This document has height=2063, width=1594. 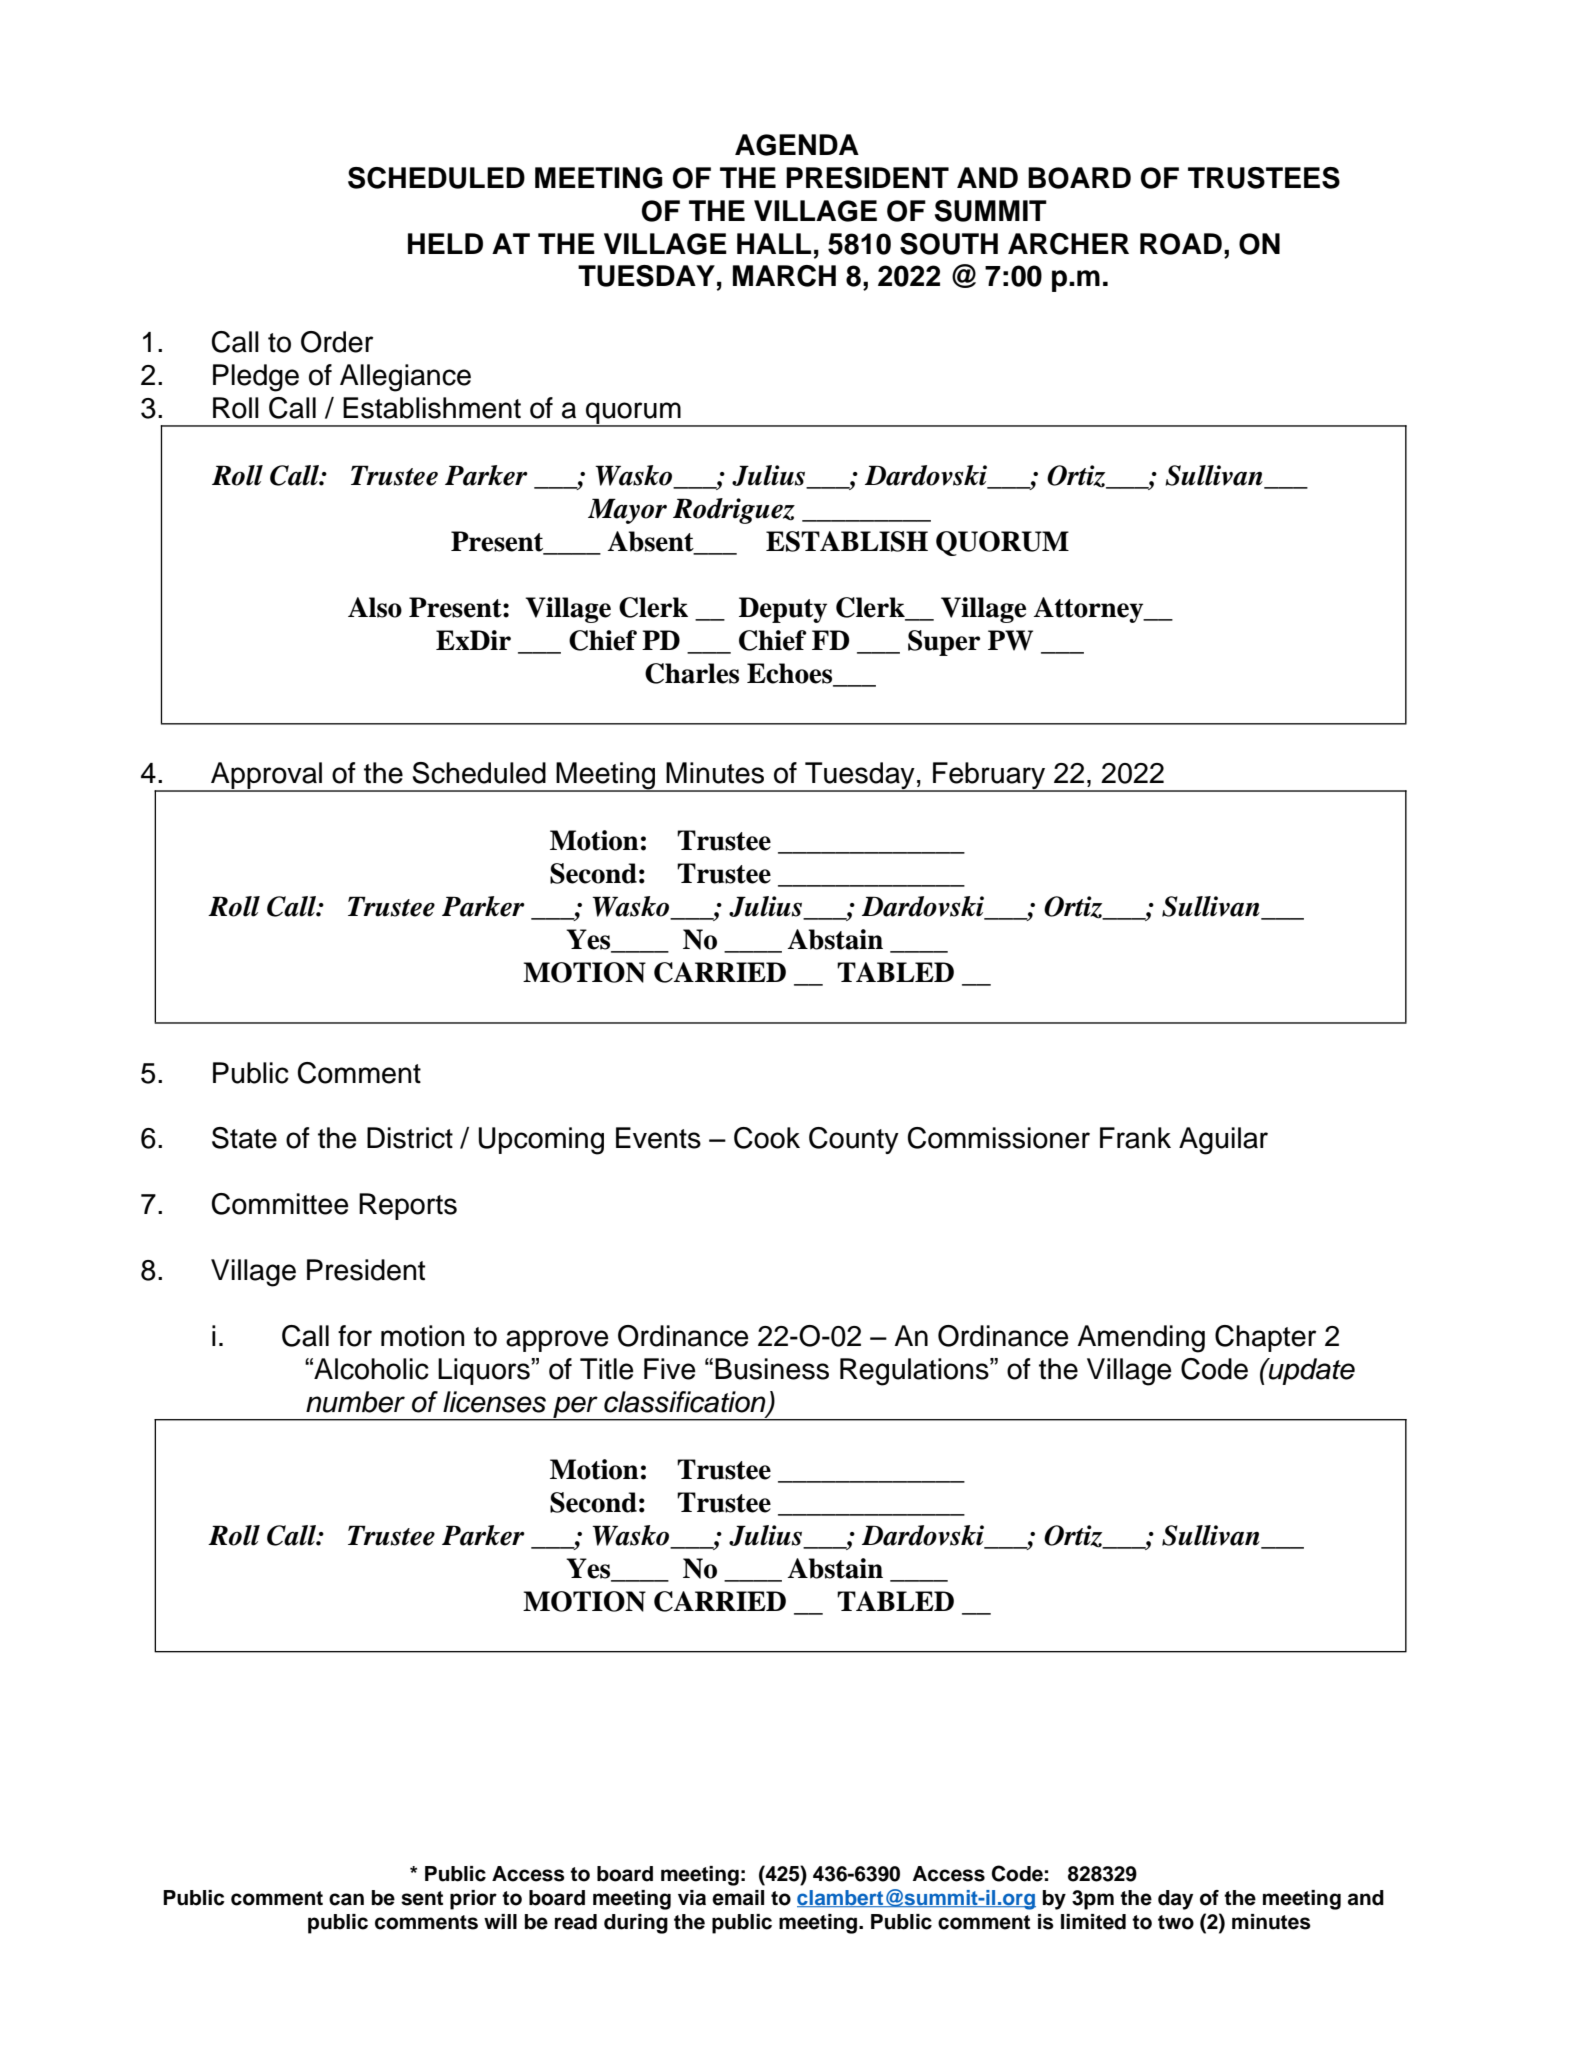 What do you see at coordinates (774, 243) in the document?
I see `HALL` at bounding box center [774, 243].
